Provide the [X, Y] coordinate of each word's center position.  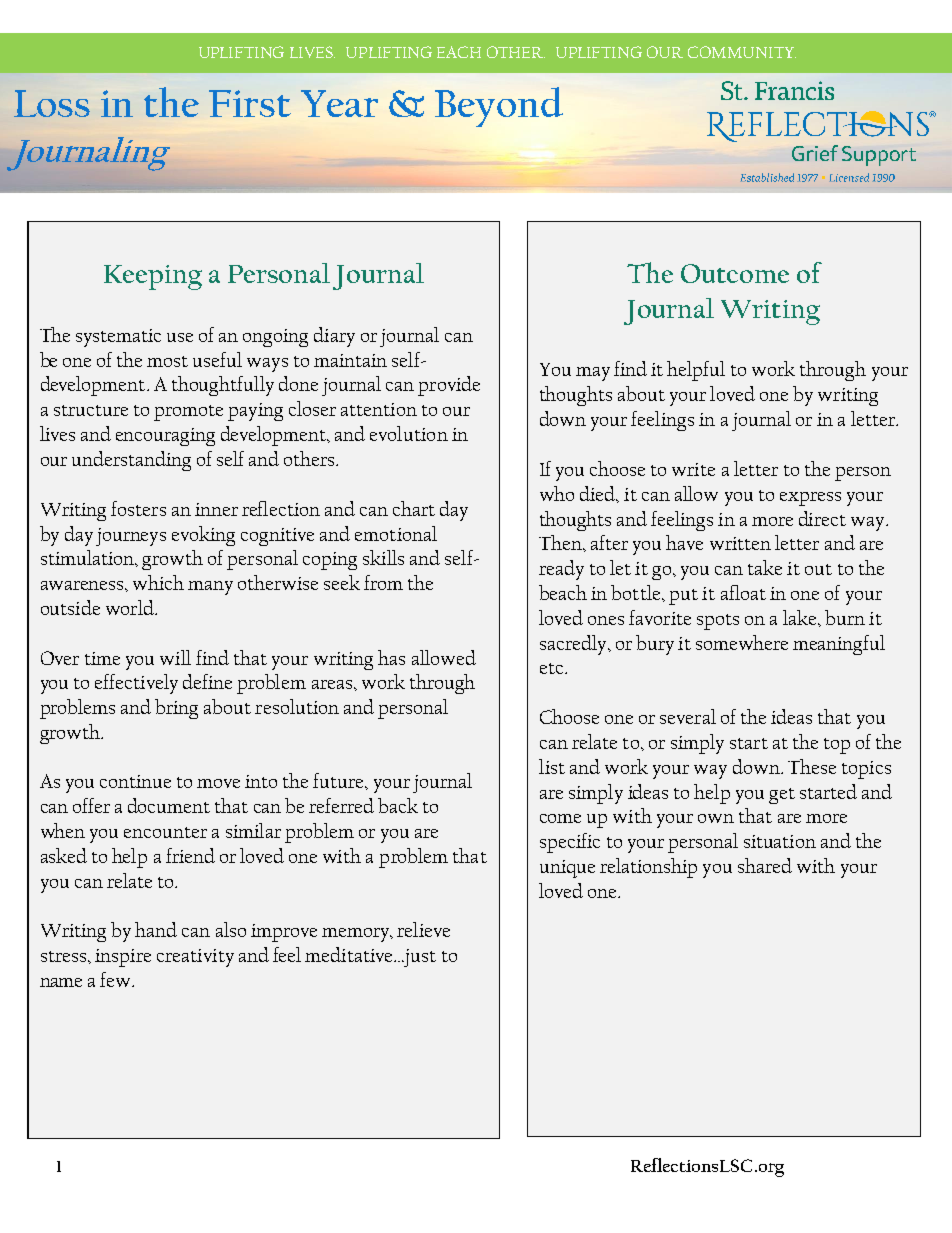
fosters [138, 508]
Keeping [153, 277]
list [552, 766]
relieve [423, 929]
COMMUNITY [742, 52]
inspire [123, 958]
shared [765, 865]
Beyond [499, 107]
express [810, 499]
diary [334, 337]
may [593, 374]
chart [414, 508]
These [812, 766]
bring [176, 709]
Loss [52, 103]
